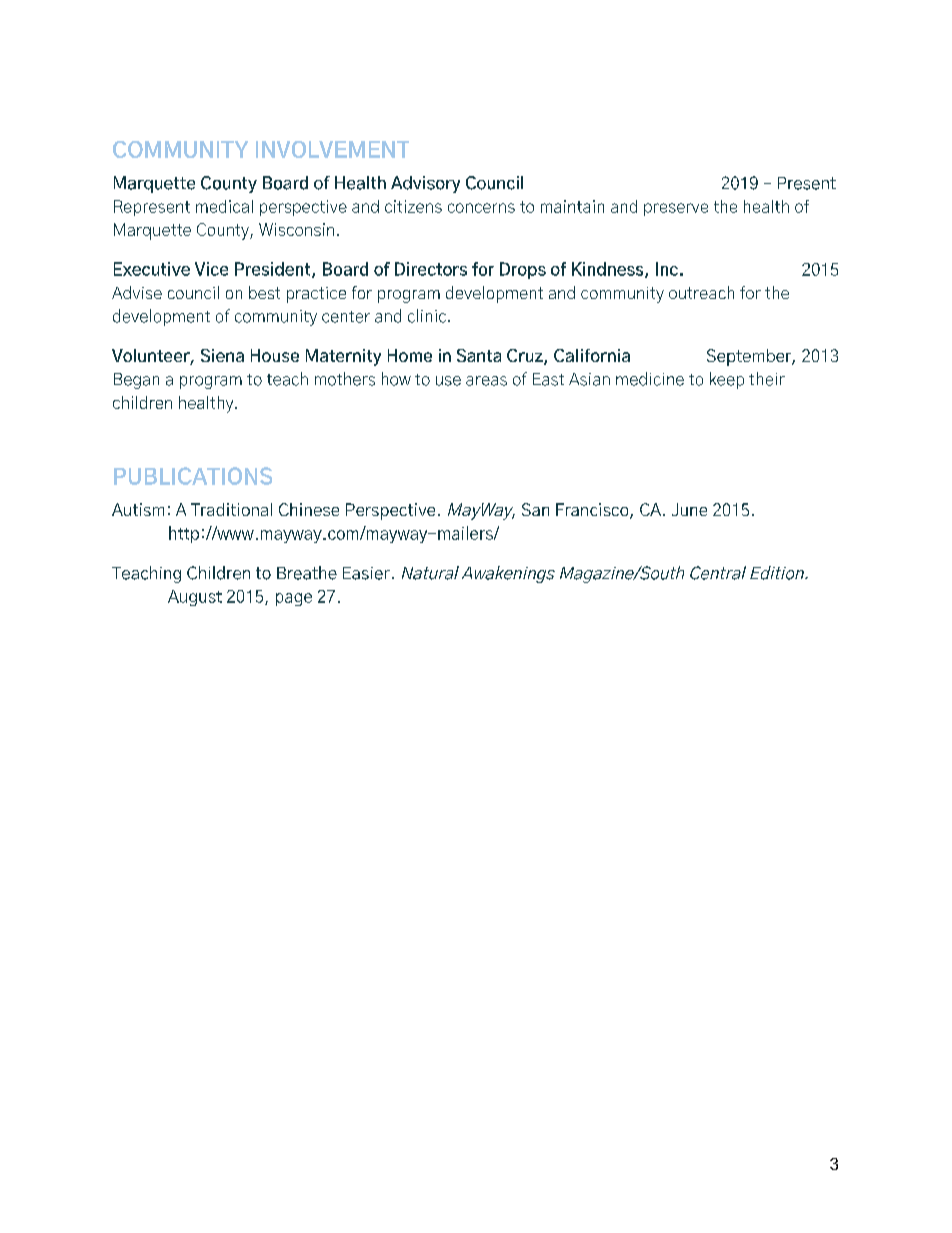 The height and width of the screenshot is (1233, 952). What do you see at coordinates (222, 355) in the screenshot?
I see `Siena` at bounding box center [222, 355].
